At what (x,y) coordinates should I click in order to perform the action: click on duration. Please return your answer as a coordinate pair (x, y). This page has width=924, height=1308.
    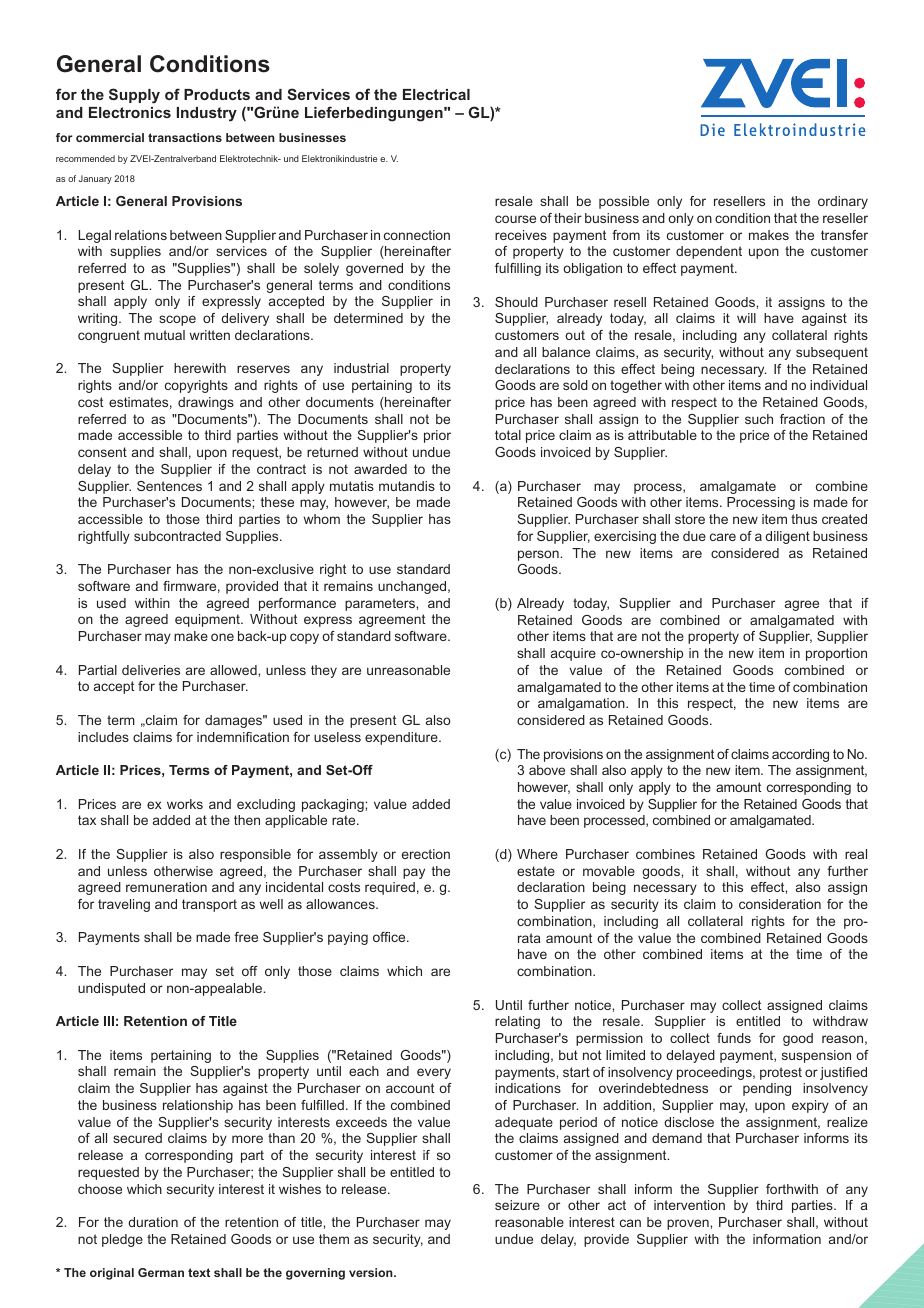
    Looking at the image, I should click on (153, 1222).
